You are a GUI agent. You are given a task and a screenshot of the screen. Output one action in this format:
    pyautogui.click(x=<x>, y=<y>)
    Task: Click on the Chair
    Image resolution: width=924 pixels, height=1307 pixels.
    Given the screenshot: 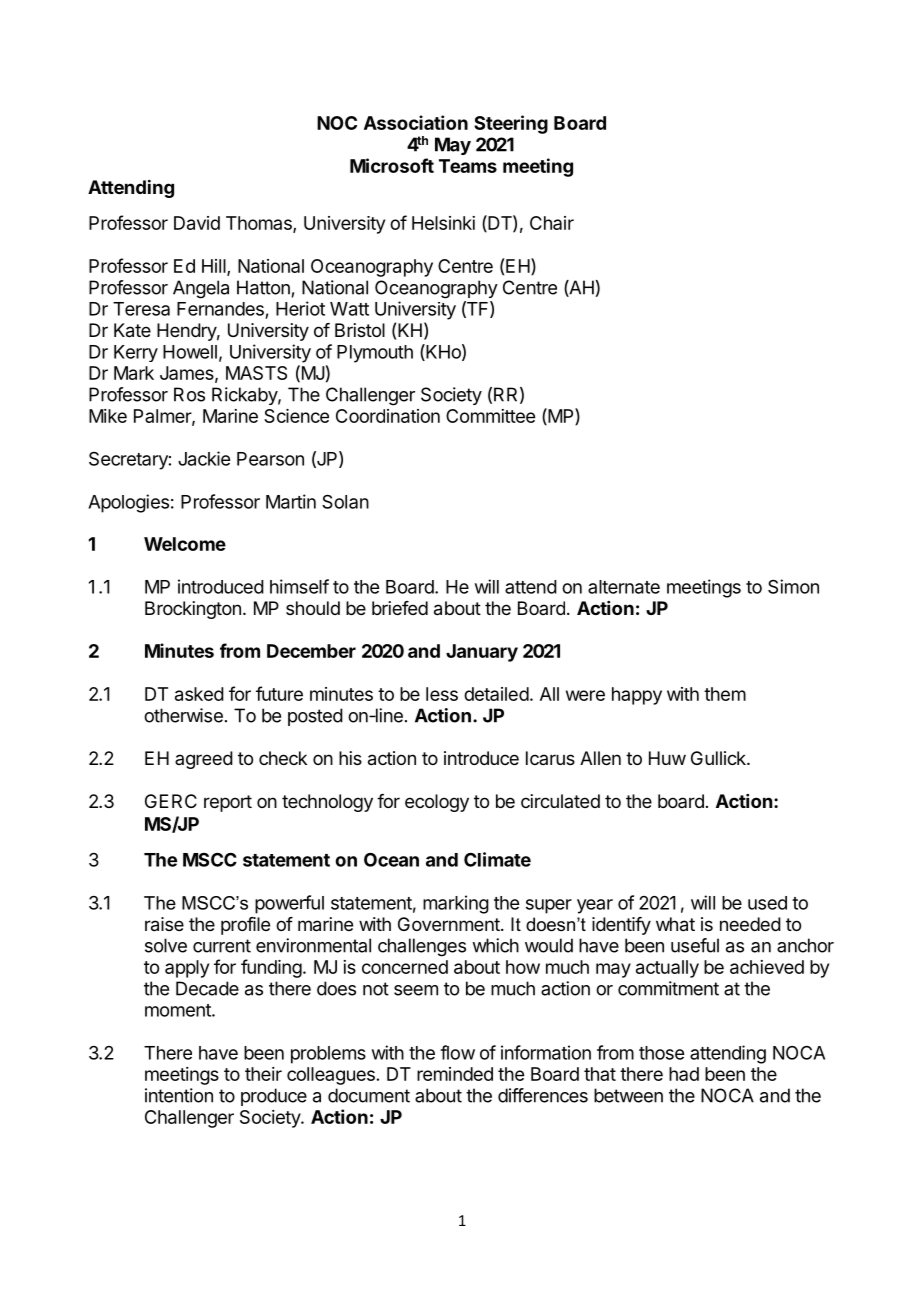 What is the action you would take?
    pyautogui.click(x=552, y=223)
